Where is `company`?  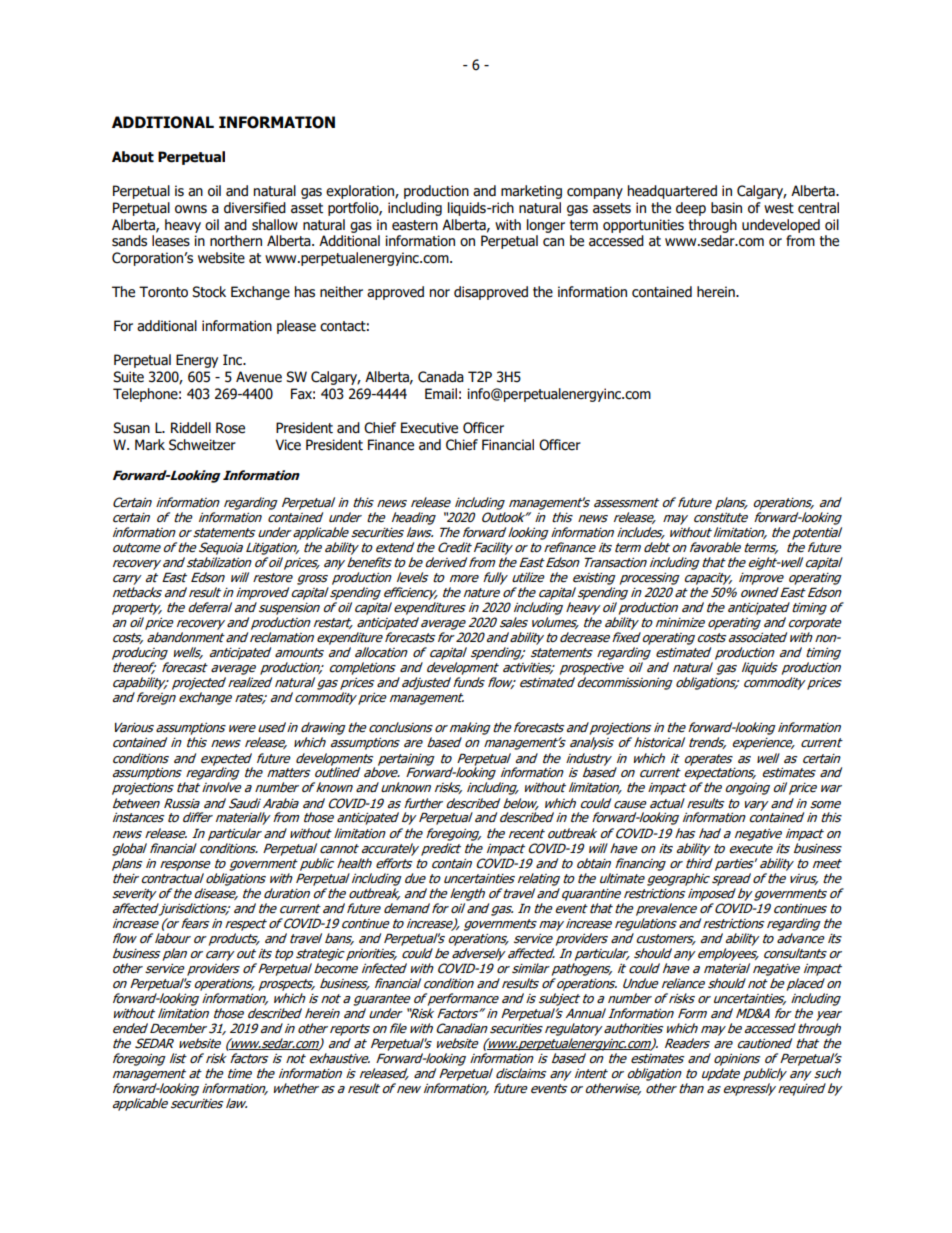 company is located at coordinates (595, 193).
